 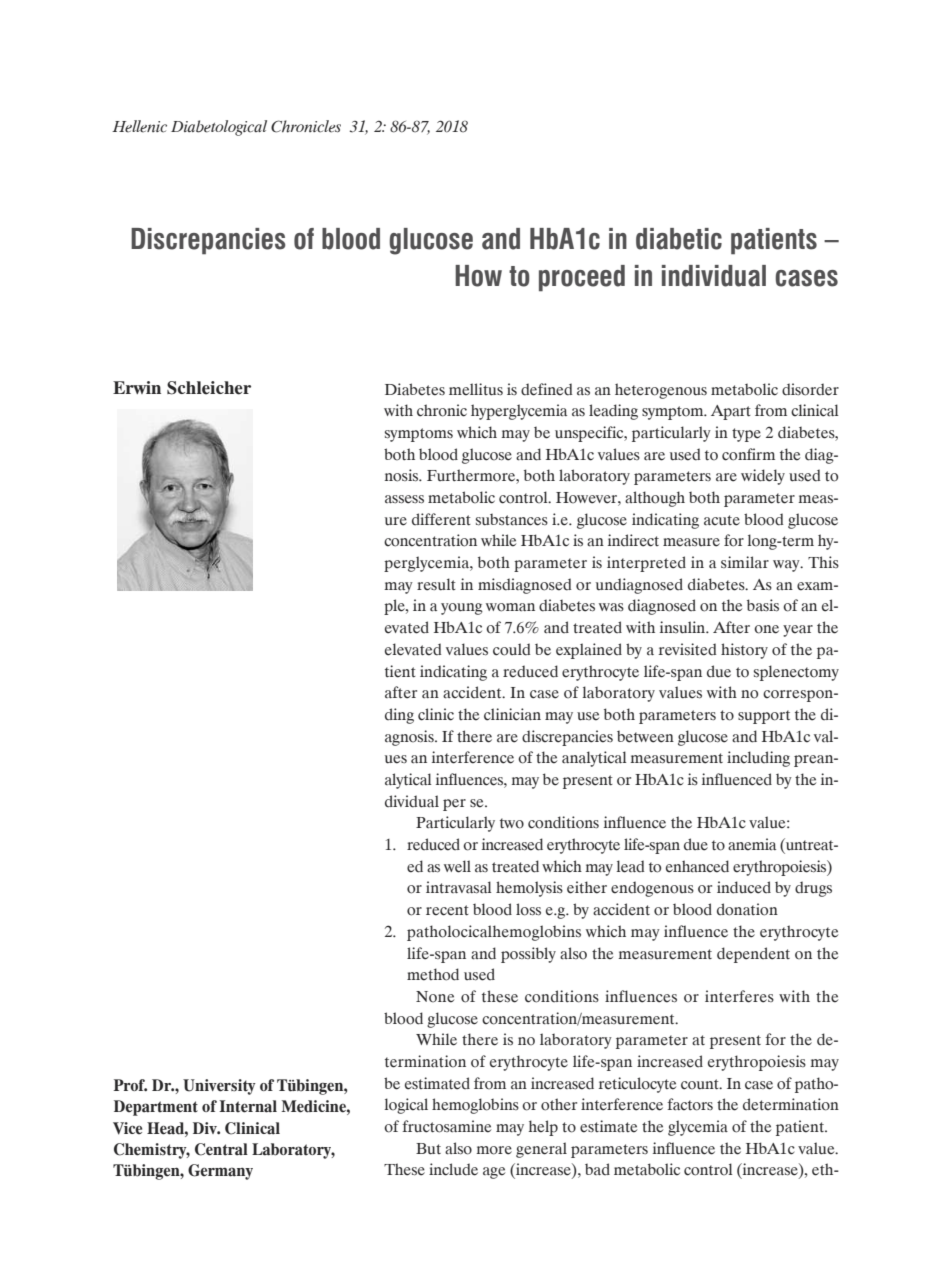 What do you see at coordinates (582, 278) in the screenshot?
I see `proceed` at bounding box center [582, 278].
